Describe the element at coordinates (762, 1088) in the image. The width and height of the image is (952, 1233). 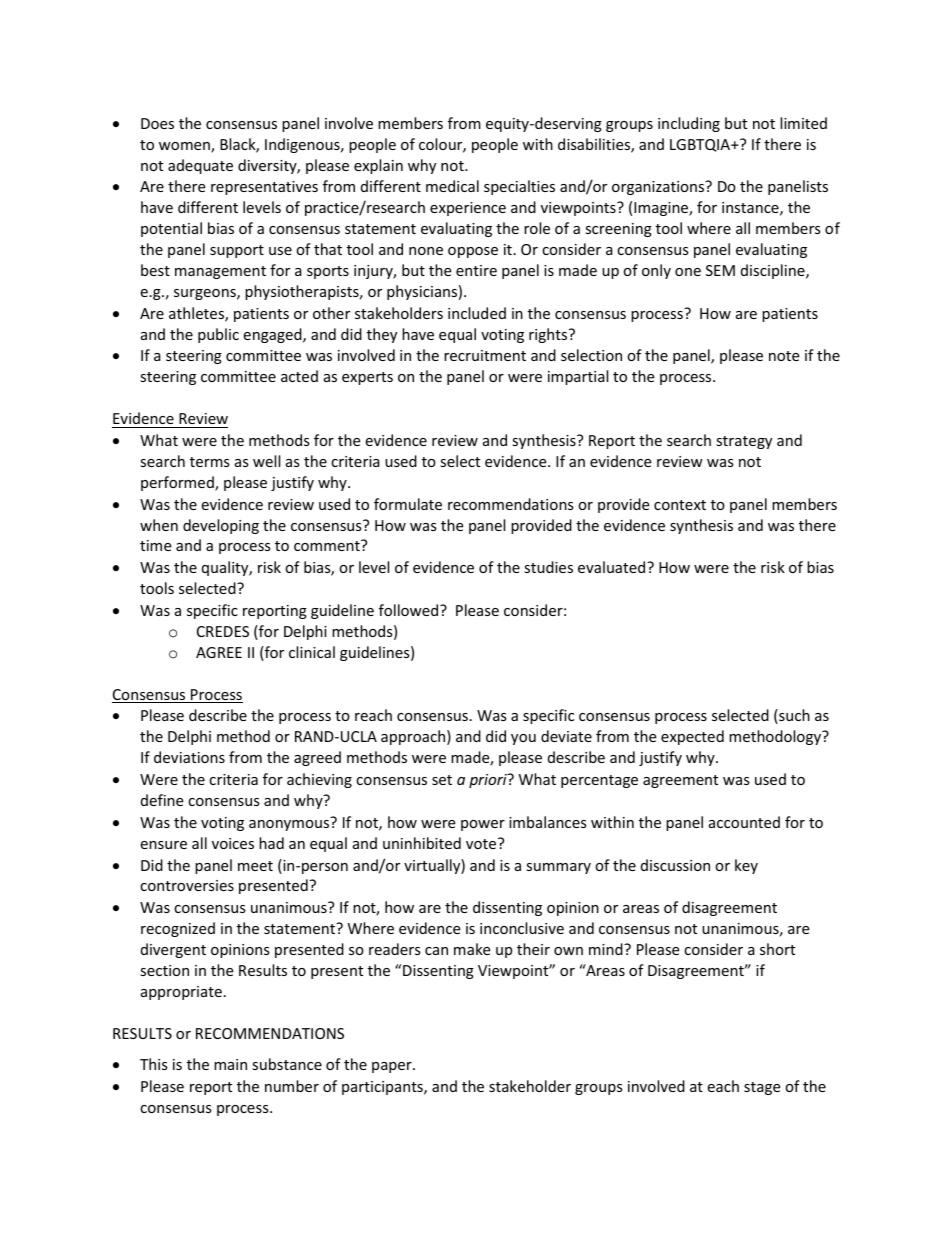
I see `stage` at that location.
